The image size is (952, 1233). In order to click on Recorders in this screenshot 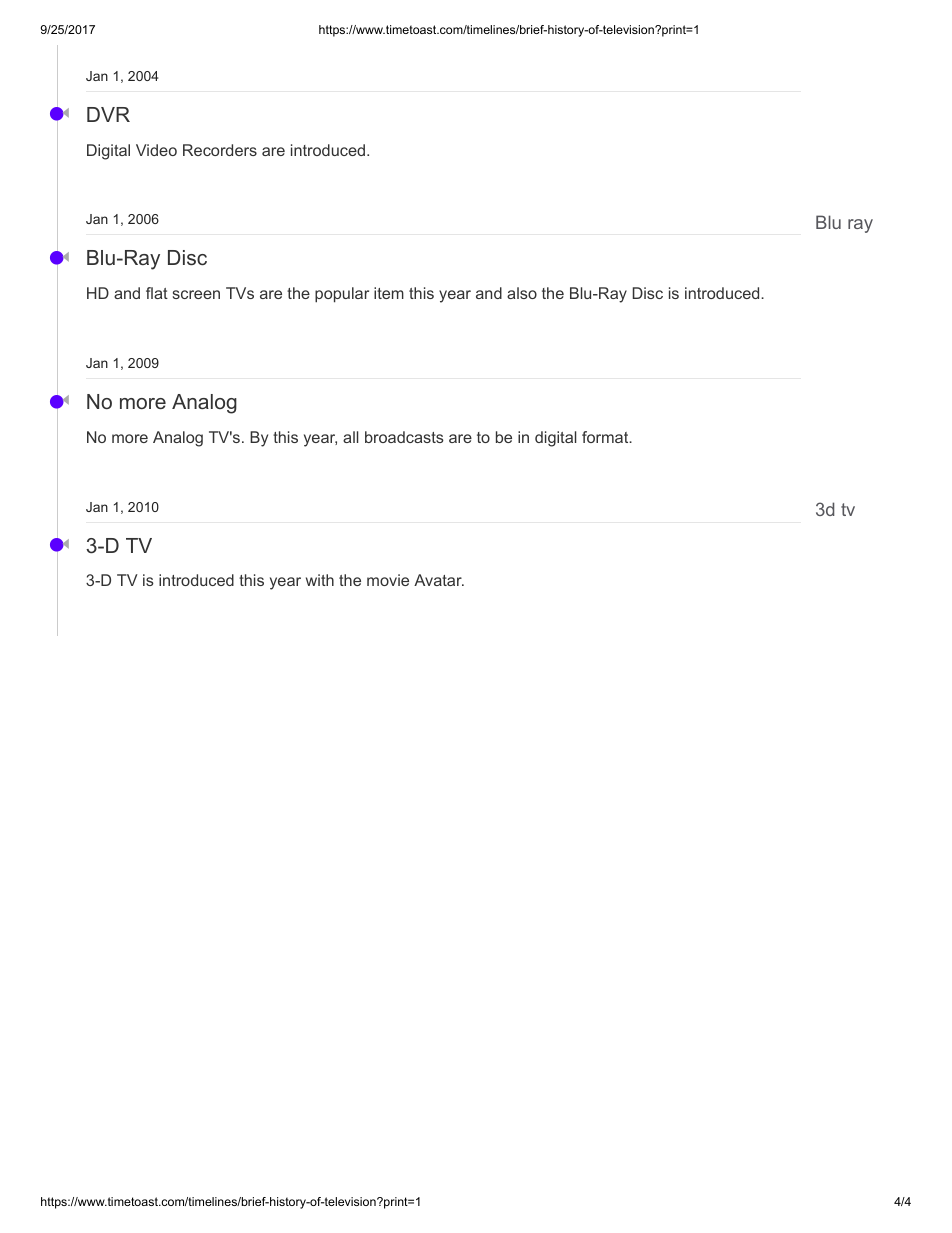, I will do `click(220, 150)`.
